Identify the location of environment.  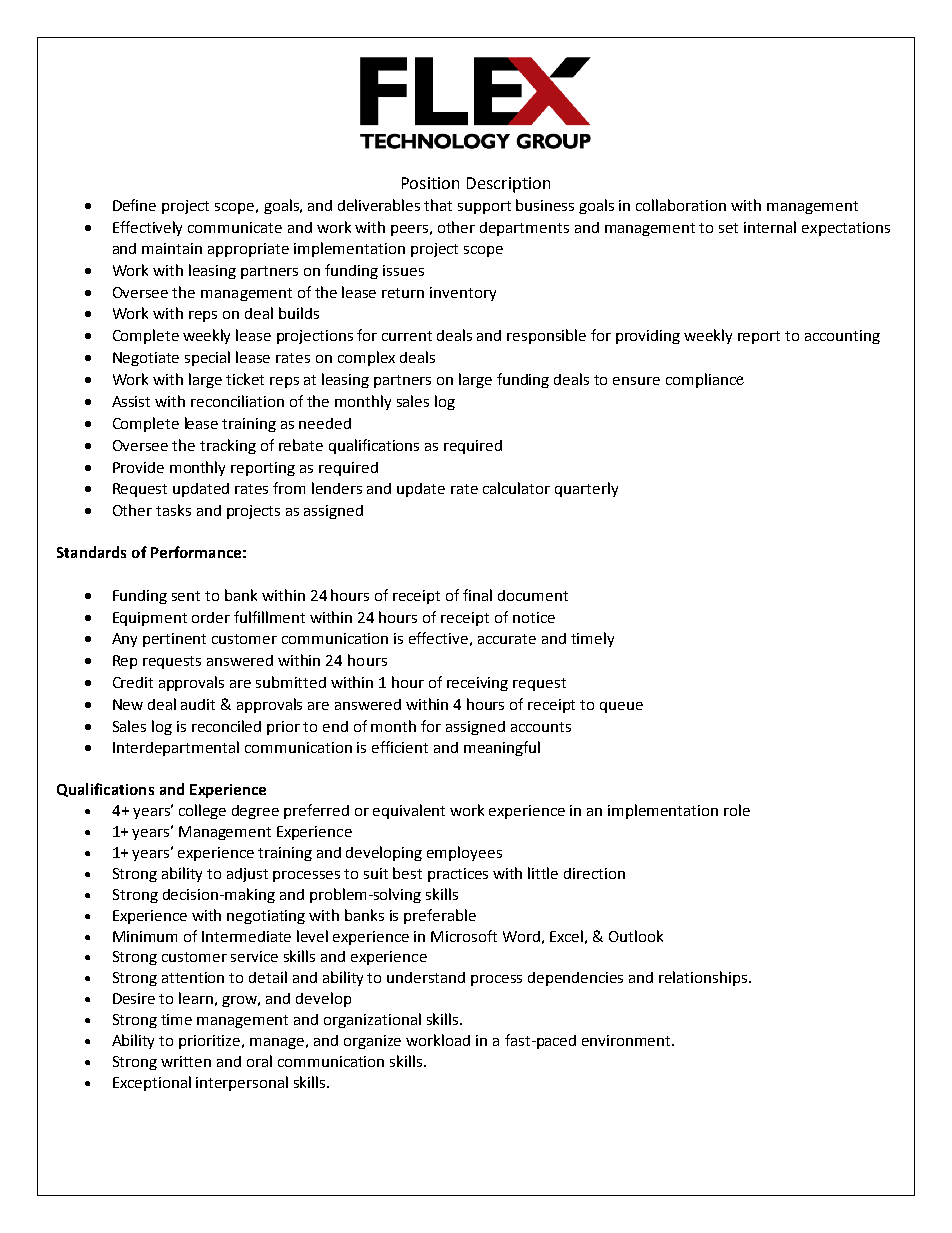
(627, 1040).
